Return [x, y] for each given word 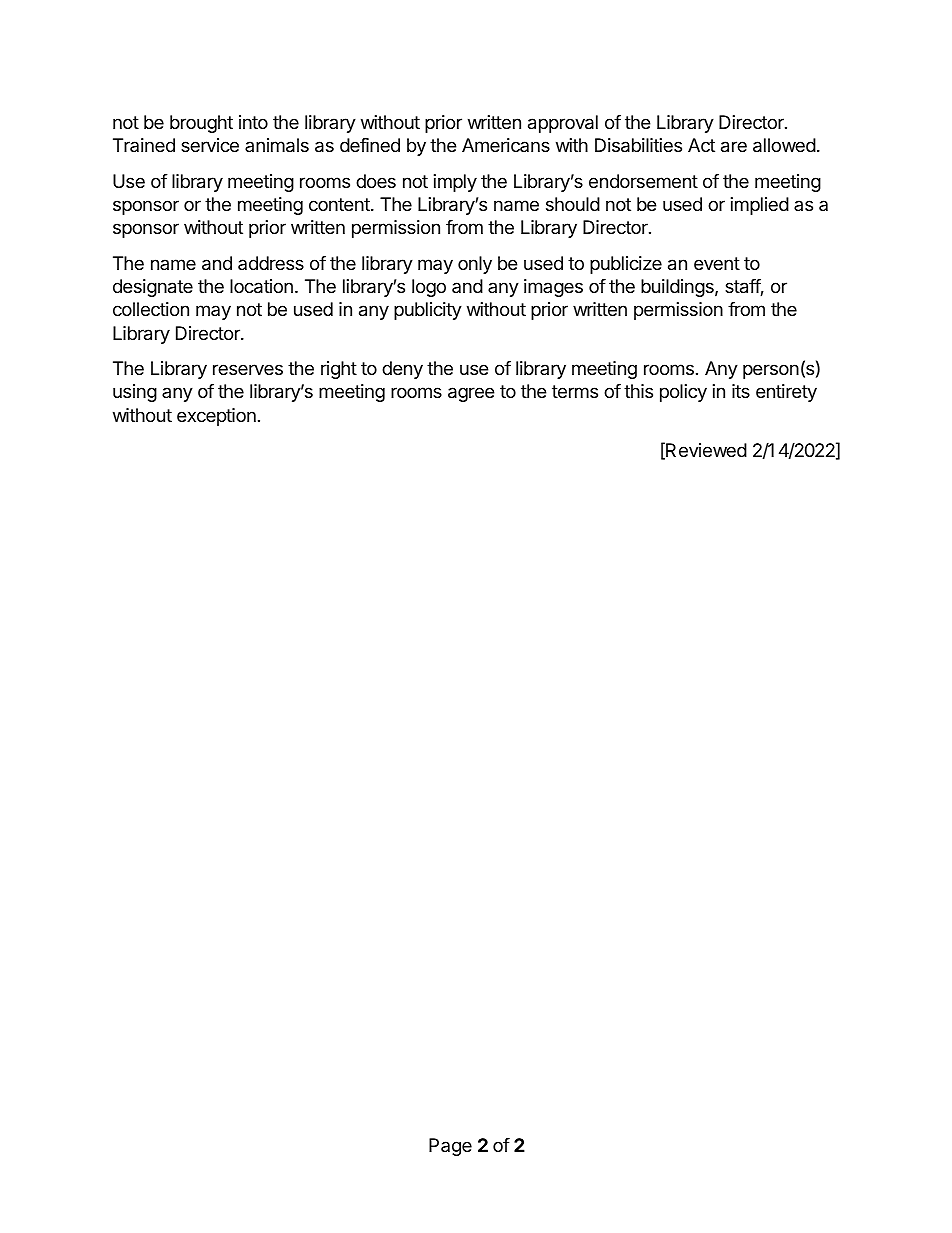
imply [455, 183]
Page [450, 1147]
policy [683, 393]
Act [701, 145]
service [210, 145]
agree [471, 394]
